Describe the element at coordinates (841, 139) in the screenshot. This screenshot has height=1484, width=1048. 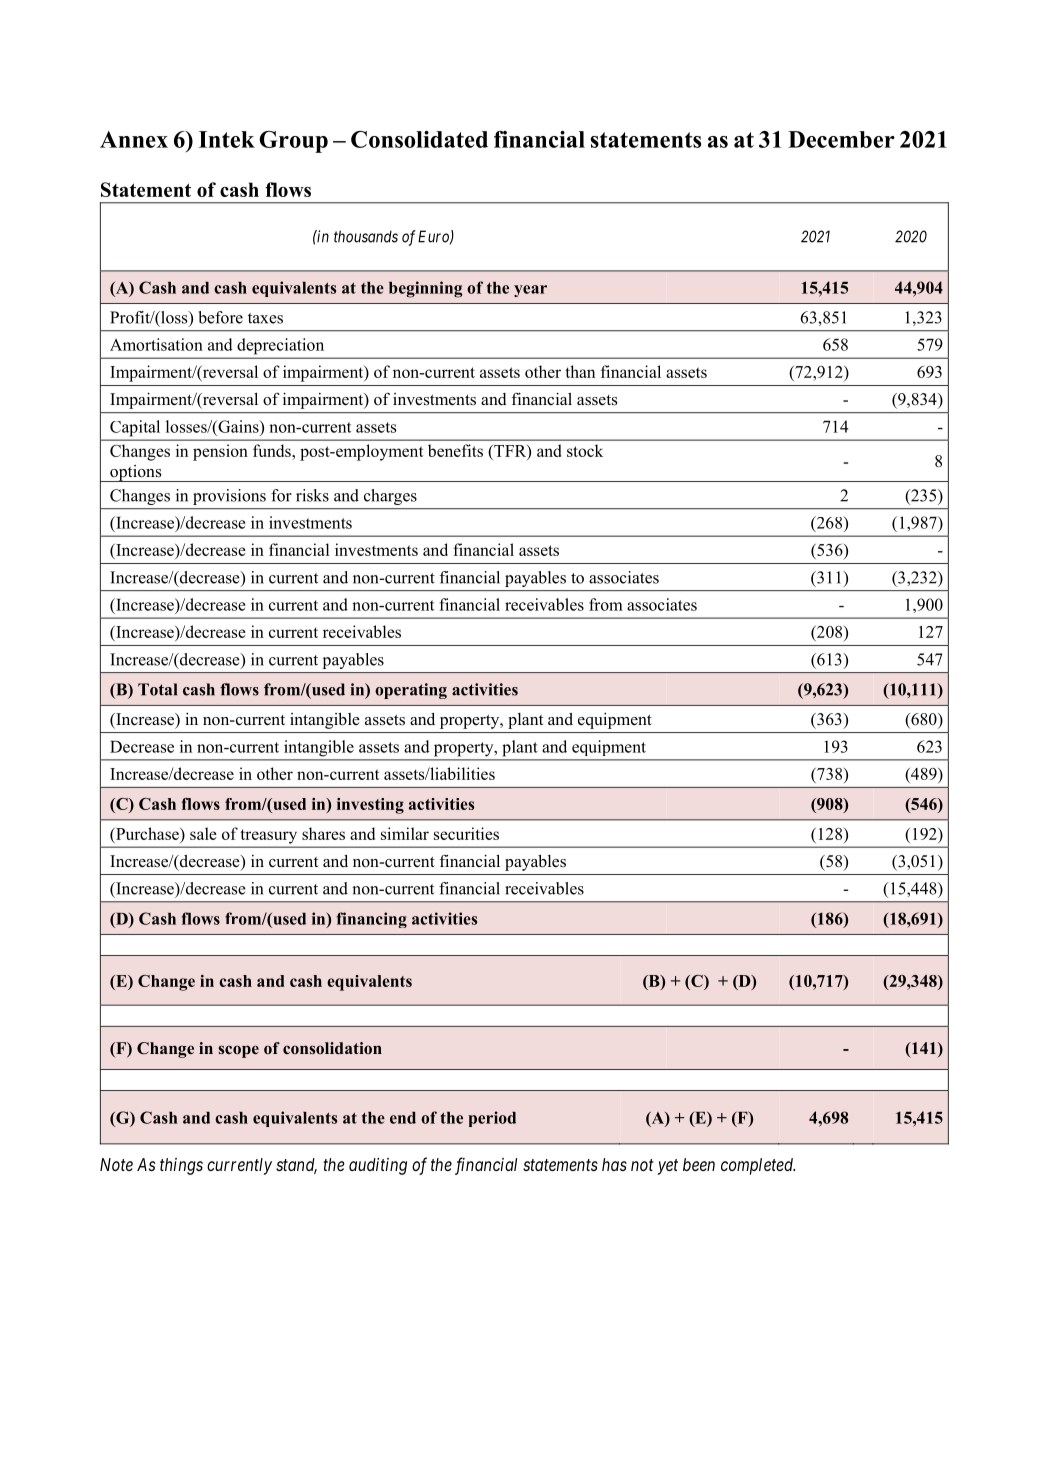
I see `December` at that location.
